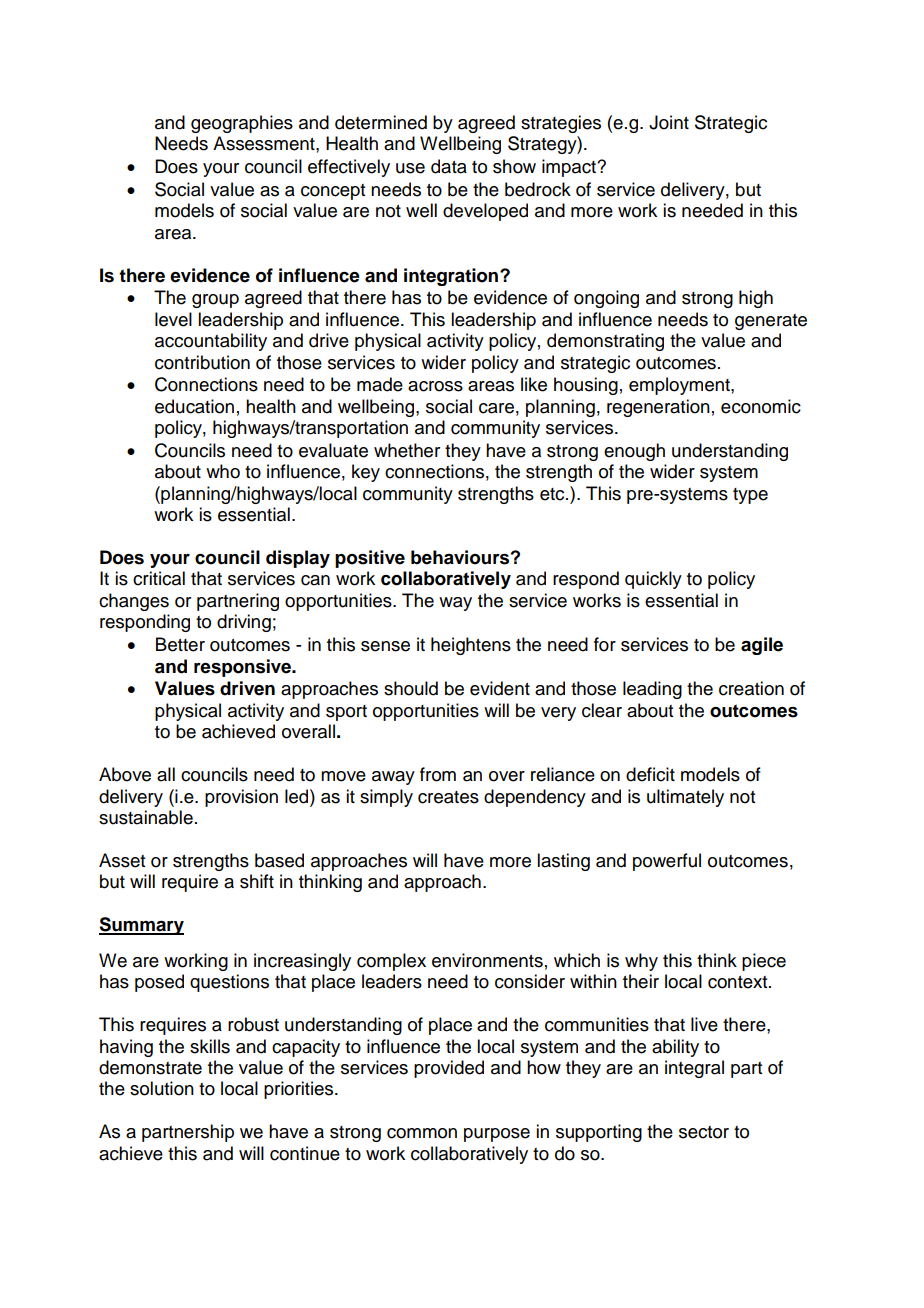  What do you see at coordinates (685, 798) in the screenshot?
I see `ultimately` at bounding box center [685, 798].
